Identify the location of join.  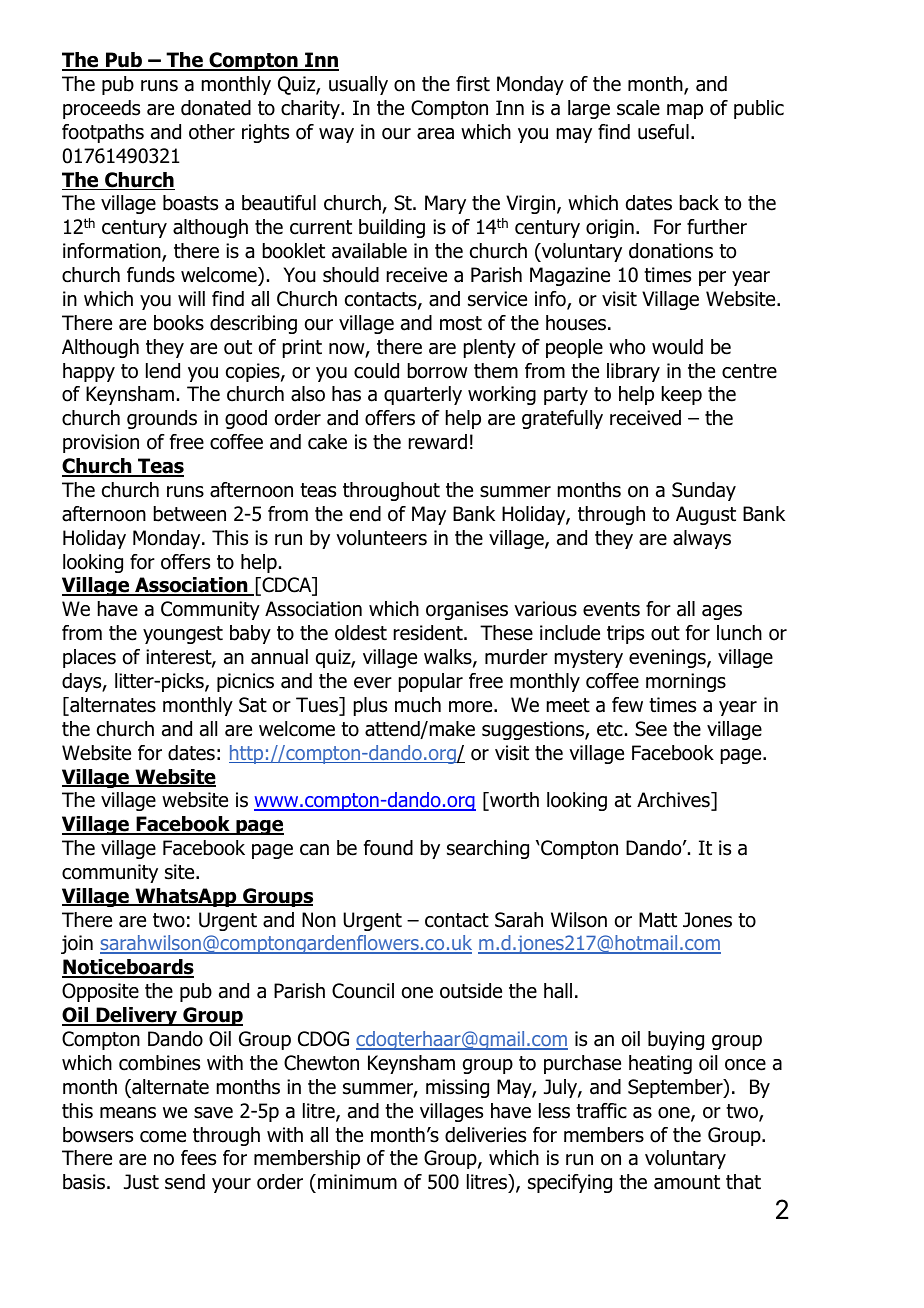
(77, 944).
